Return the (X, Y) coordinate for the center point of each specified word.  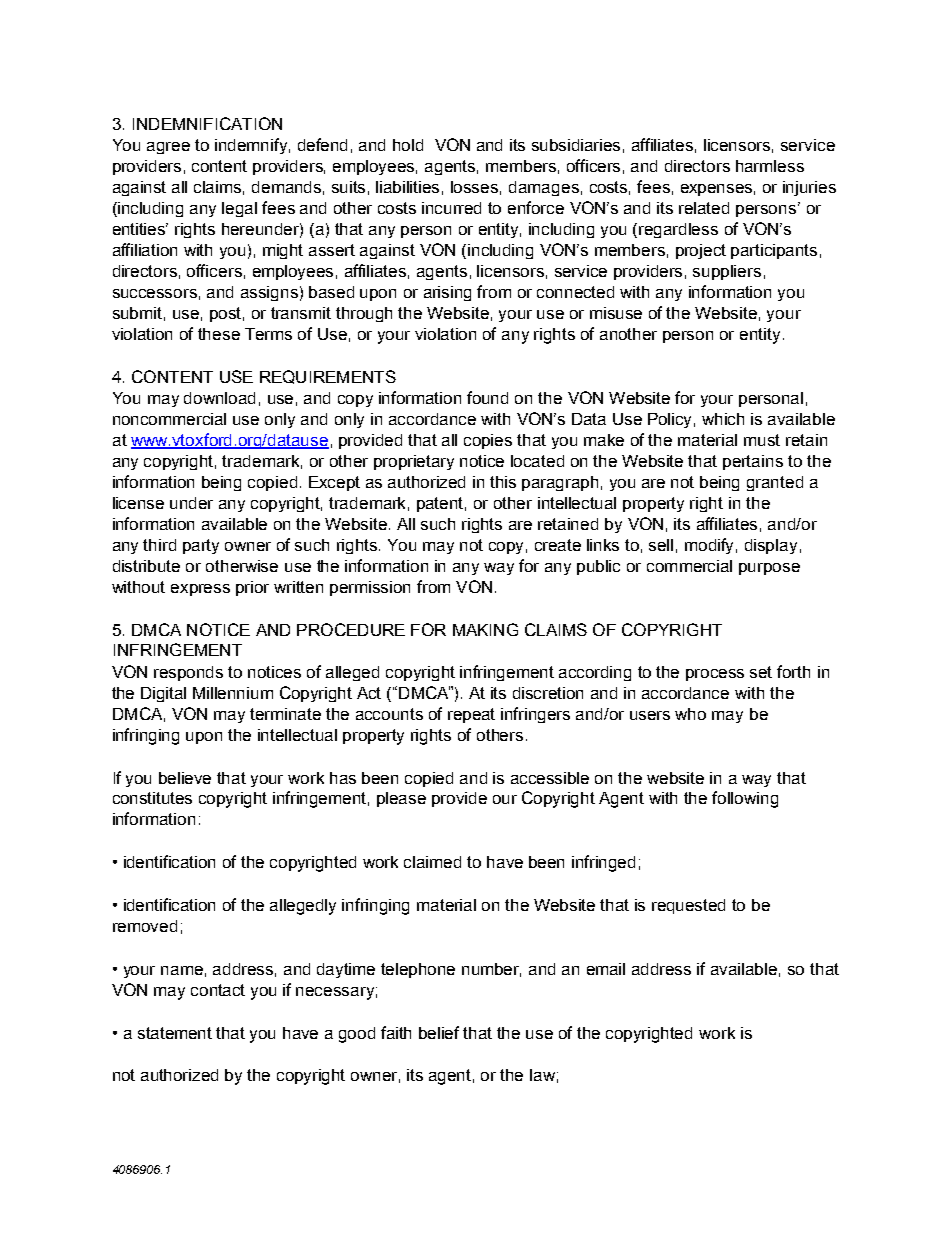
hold (408, 145)
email (606, 969)
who (690, 714)
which (723, 419)
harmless (770, 166)
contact (218, 990)
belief (439, 1032)
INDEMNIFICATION (207, 123)
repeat (471, 715)
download (219, 398)
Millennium (233, 693)
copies (488, 441)
